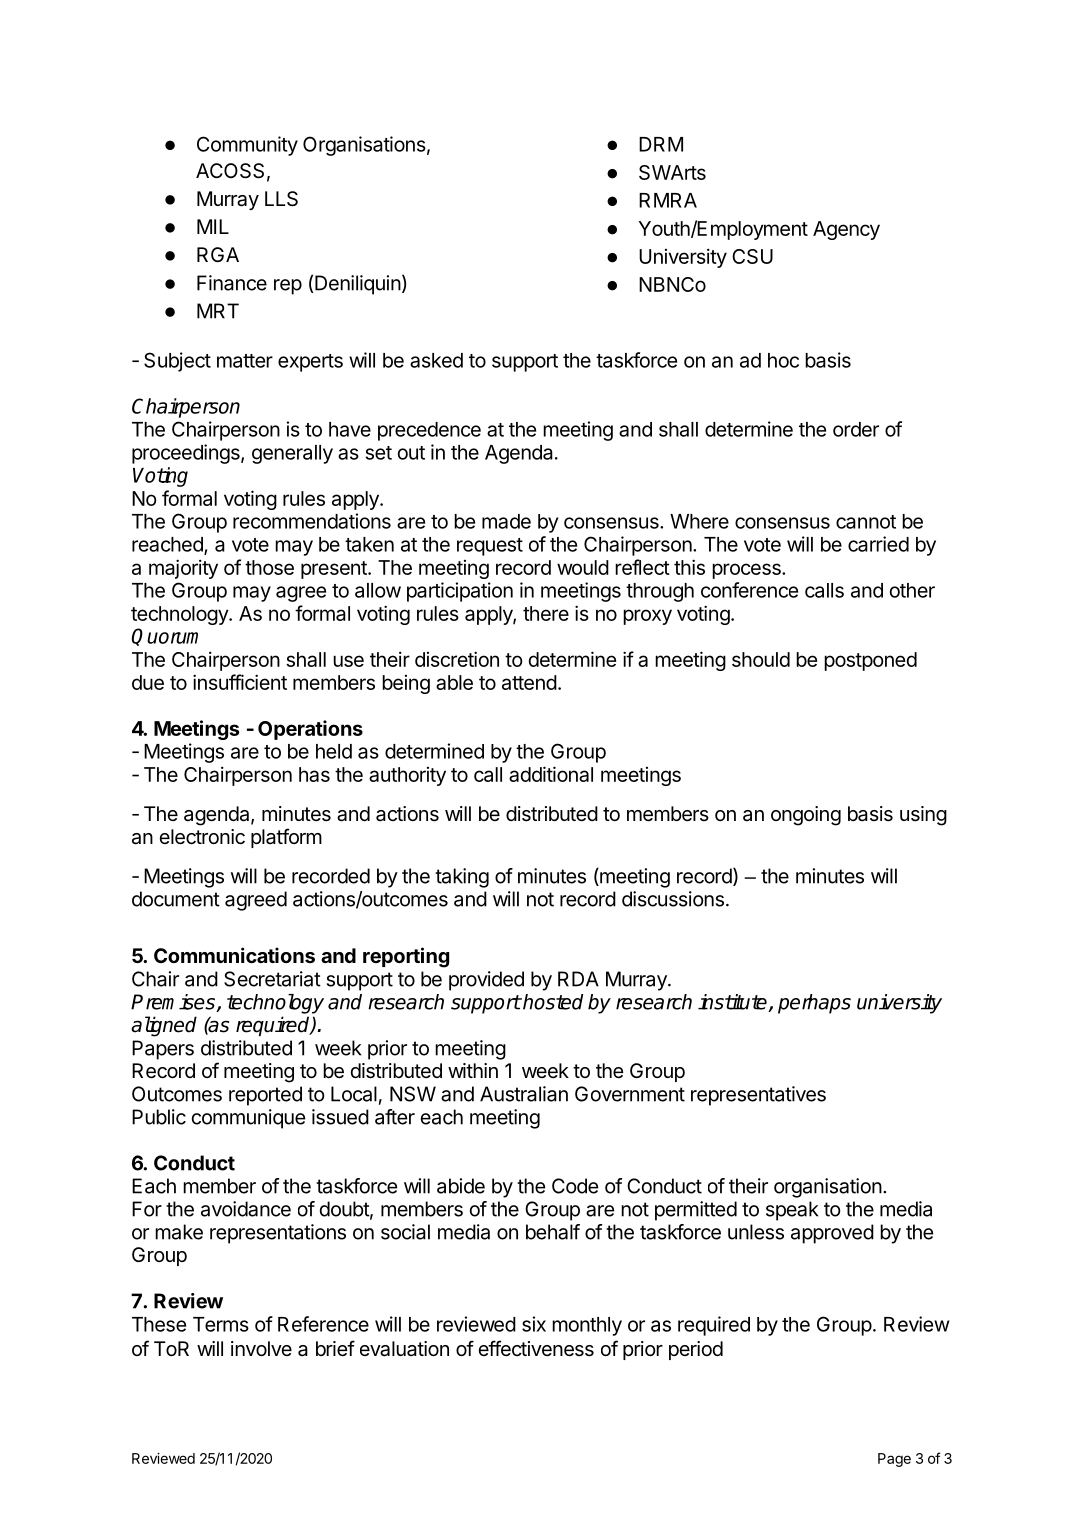 The image size is (1082, 1531). Describe the element at coordinates (894, 1460) in the screenshot. I see `Page` at that location.
